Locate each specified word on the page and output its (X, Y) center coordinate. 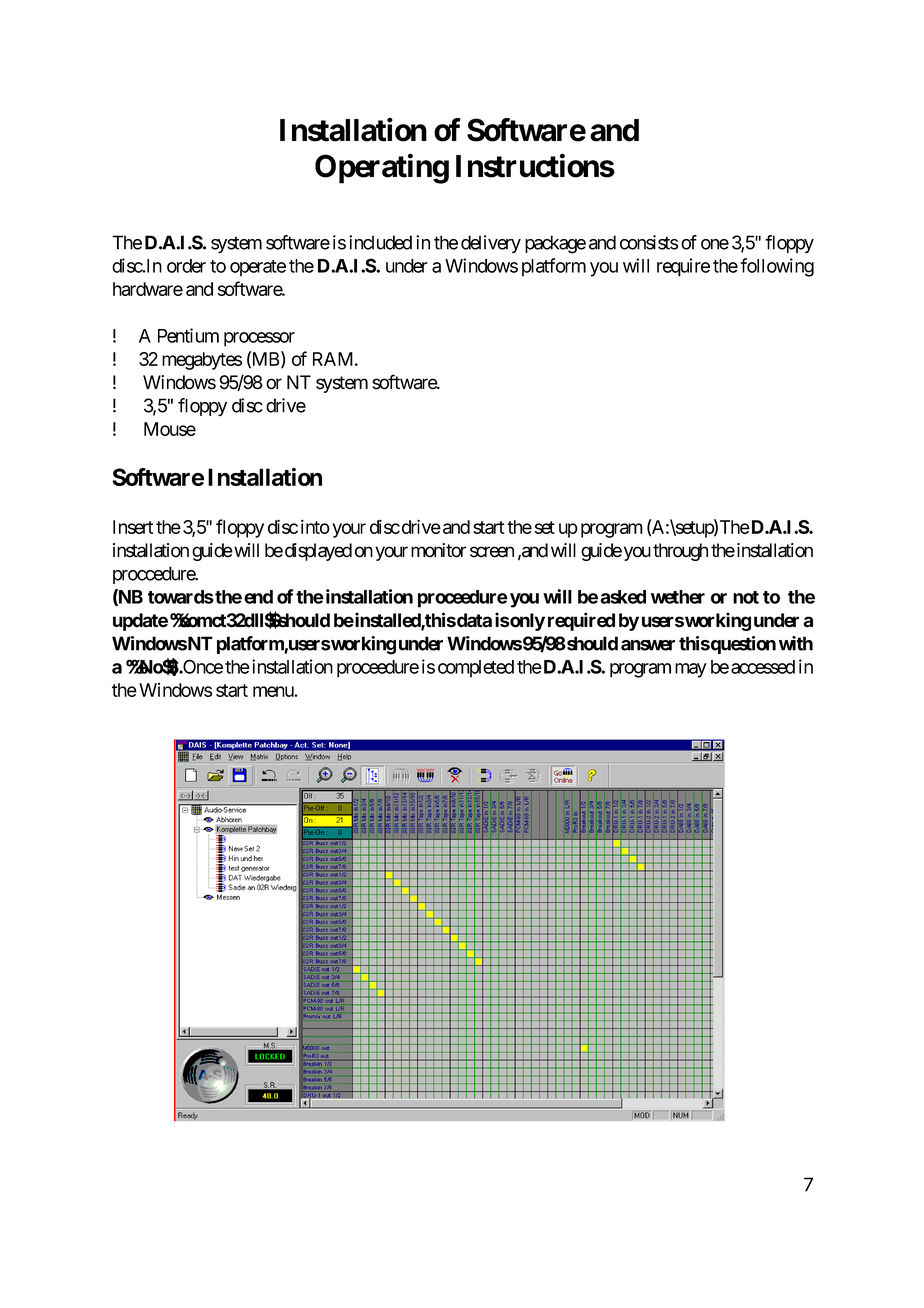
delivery (491, 244)
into (315, 526)
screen (492, 552)
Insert (133, 527)
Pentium (188, 335)
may (691, 670)
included (380, 242)
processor (259, 339)
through (680, 552)
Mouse (170, 429)
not (746, 597)
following (777, 267)
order (186, 266)
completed (476, 669)
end (258, 597)
